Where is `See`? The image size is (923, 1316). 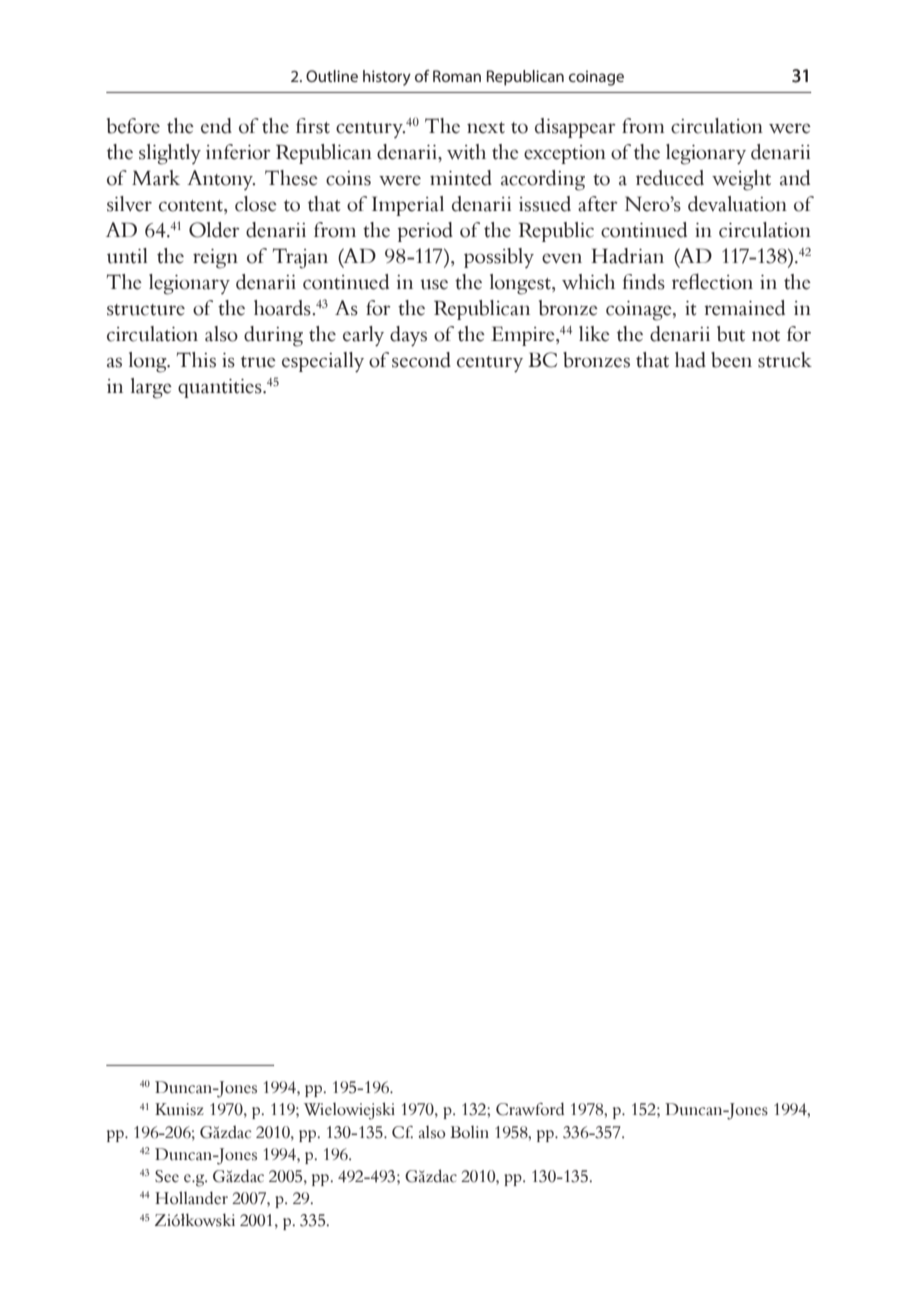 See is located at coordinates (167, 1176).
